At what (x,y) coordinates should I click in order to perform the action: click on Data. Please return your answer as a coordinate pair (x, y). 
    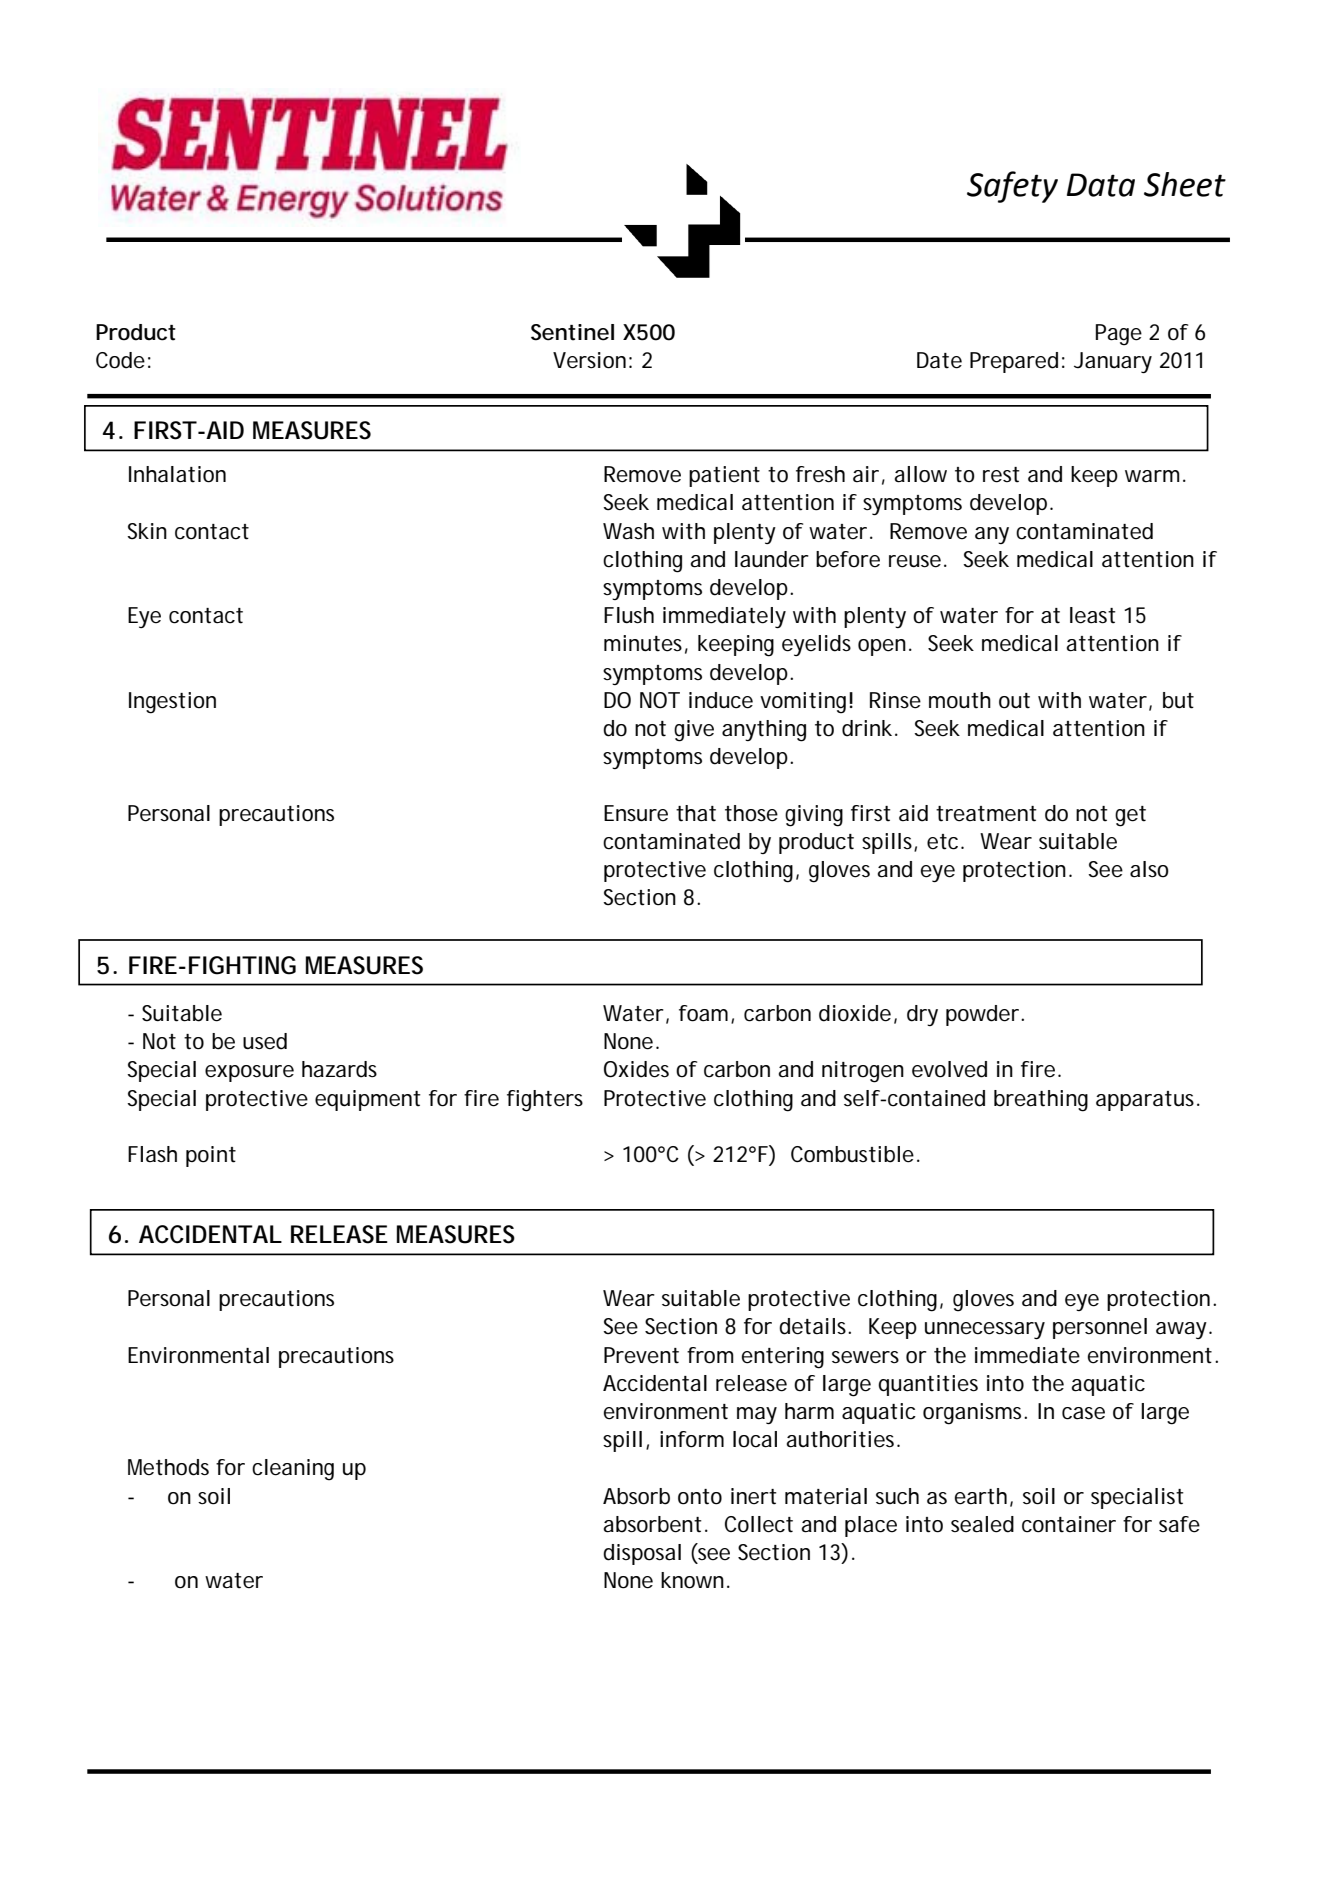
    Looking at the image, I should click on (1101, 185).
